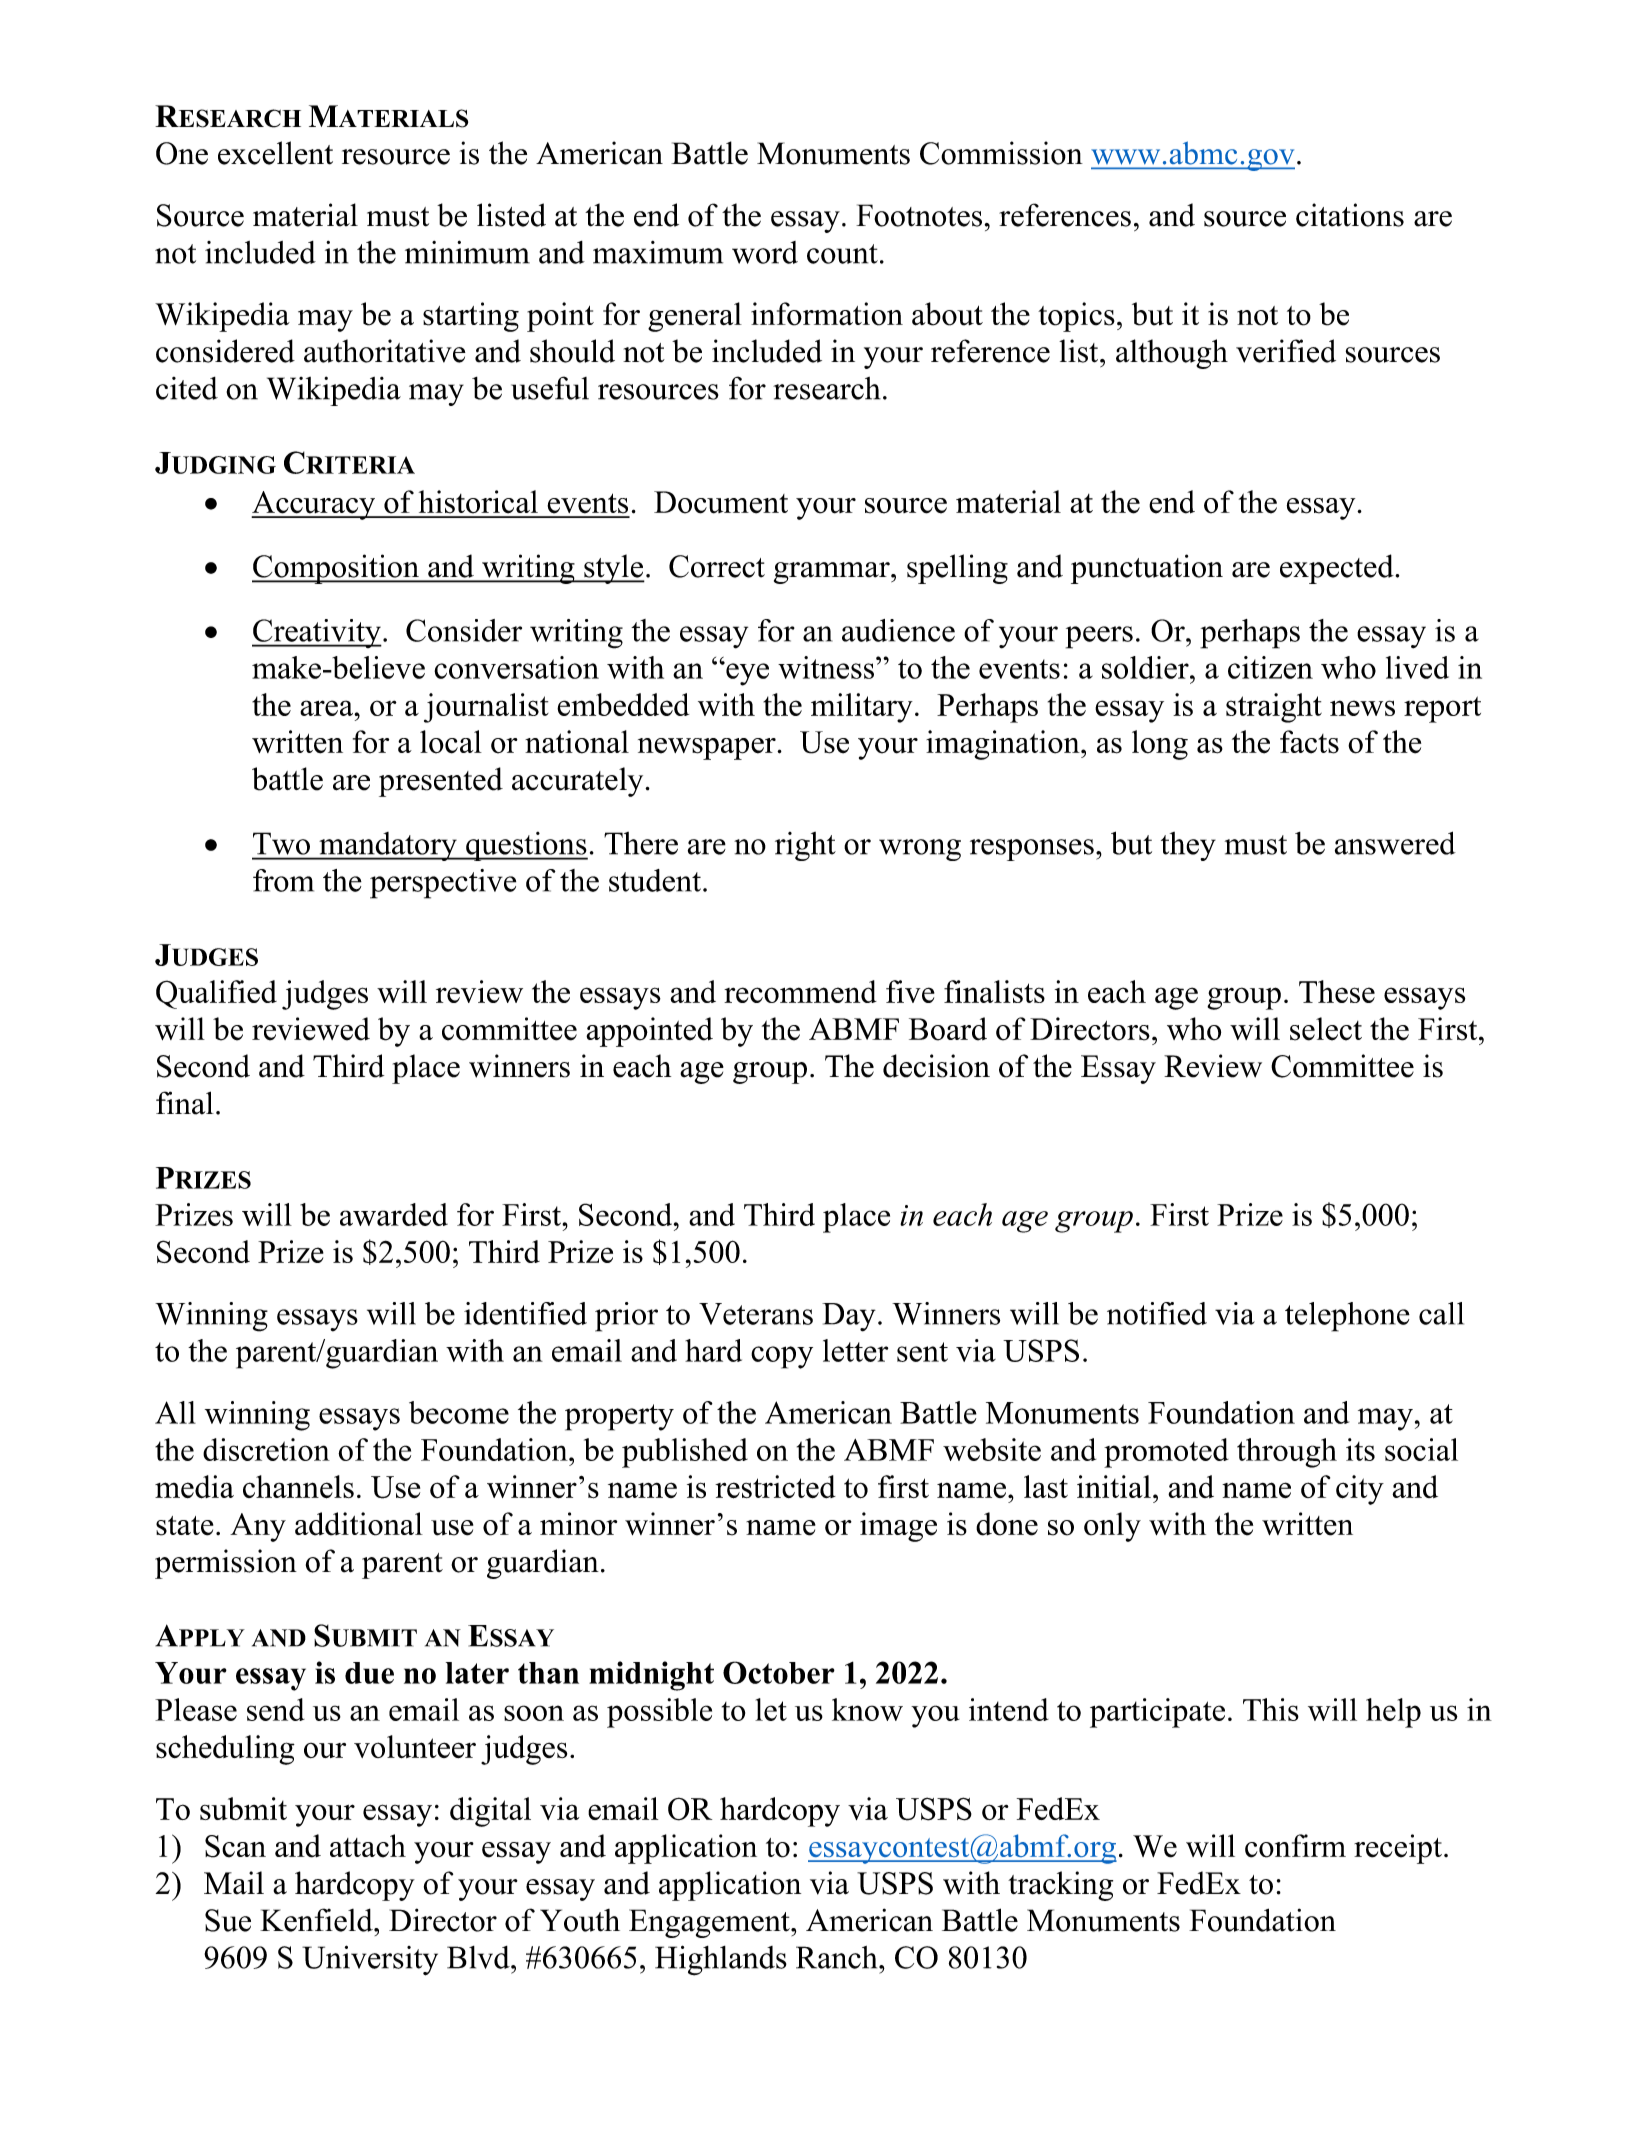 The height and width of the screenshot is (2131, 1647). Describe the element at coordinates (805, 846) in the screenshot. I see `right` at that location.
